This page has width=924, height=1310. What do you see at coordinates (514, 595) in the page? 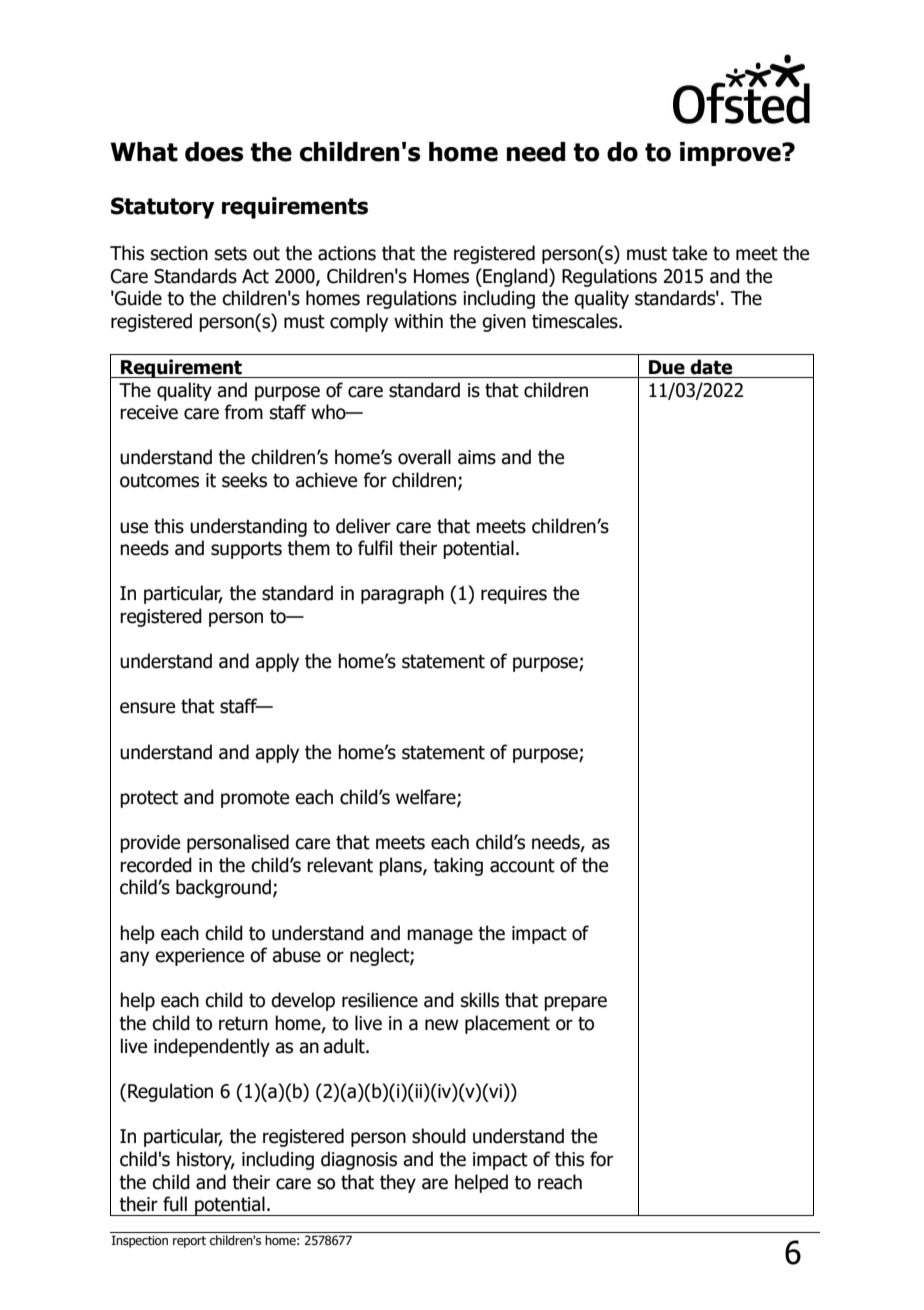
I see `requires` at bounding box center [514, 595].
